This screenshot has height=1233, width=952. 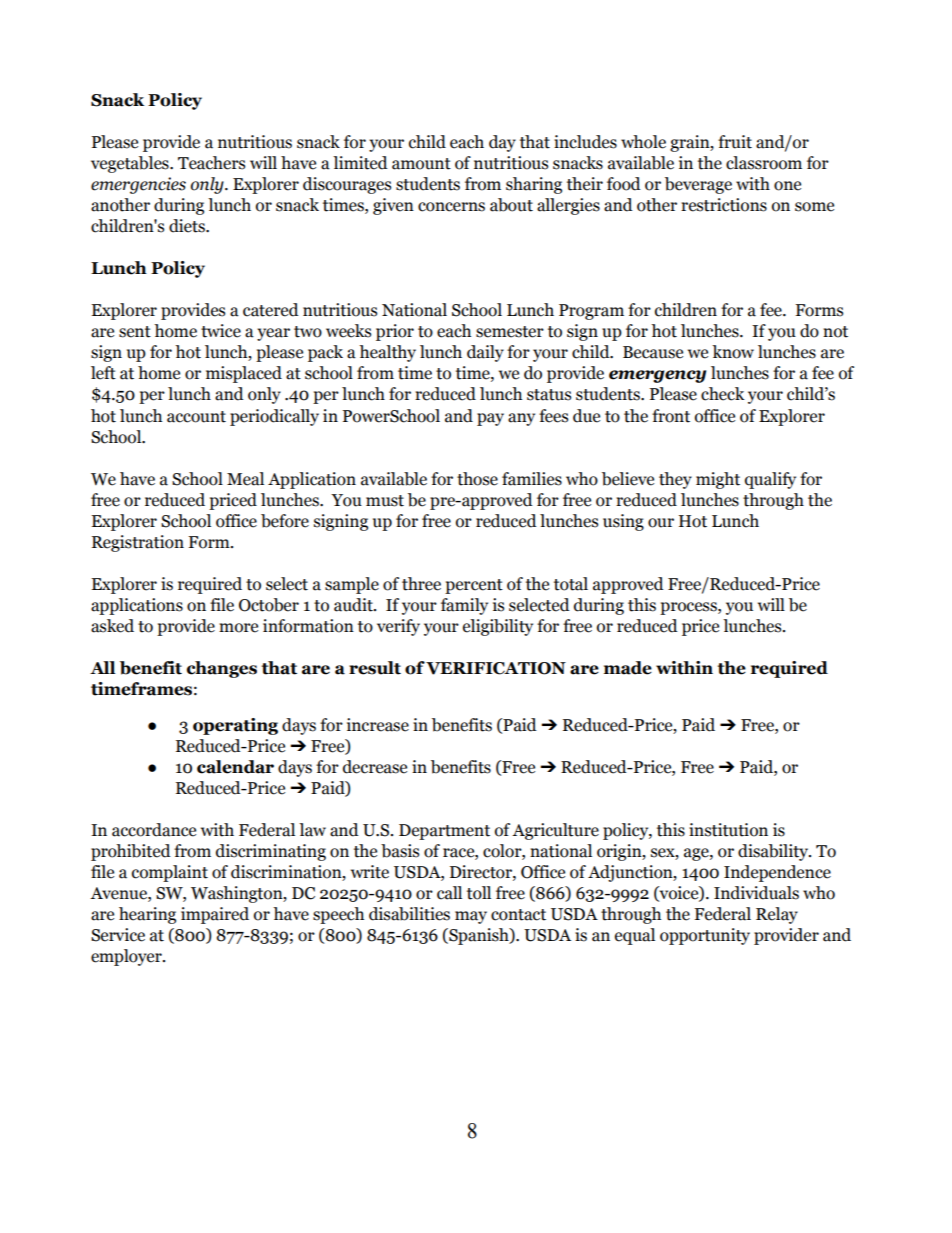 What do you see at coordinates (421, 164) in the screenshot?
I see `amount` at bounding box center [421, 164].
